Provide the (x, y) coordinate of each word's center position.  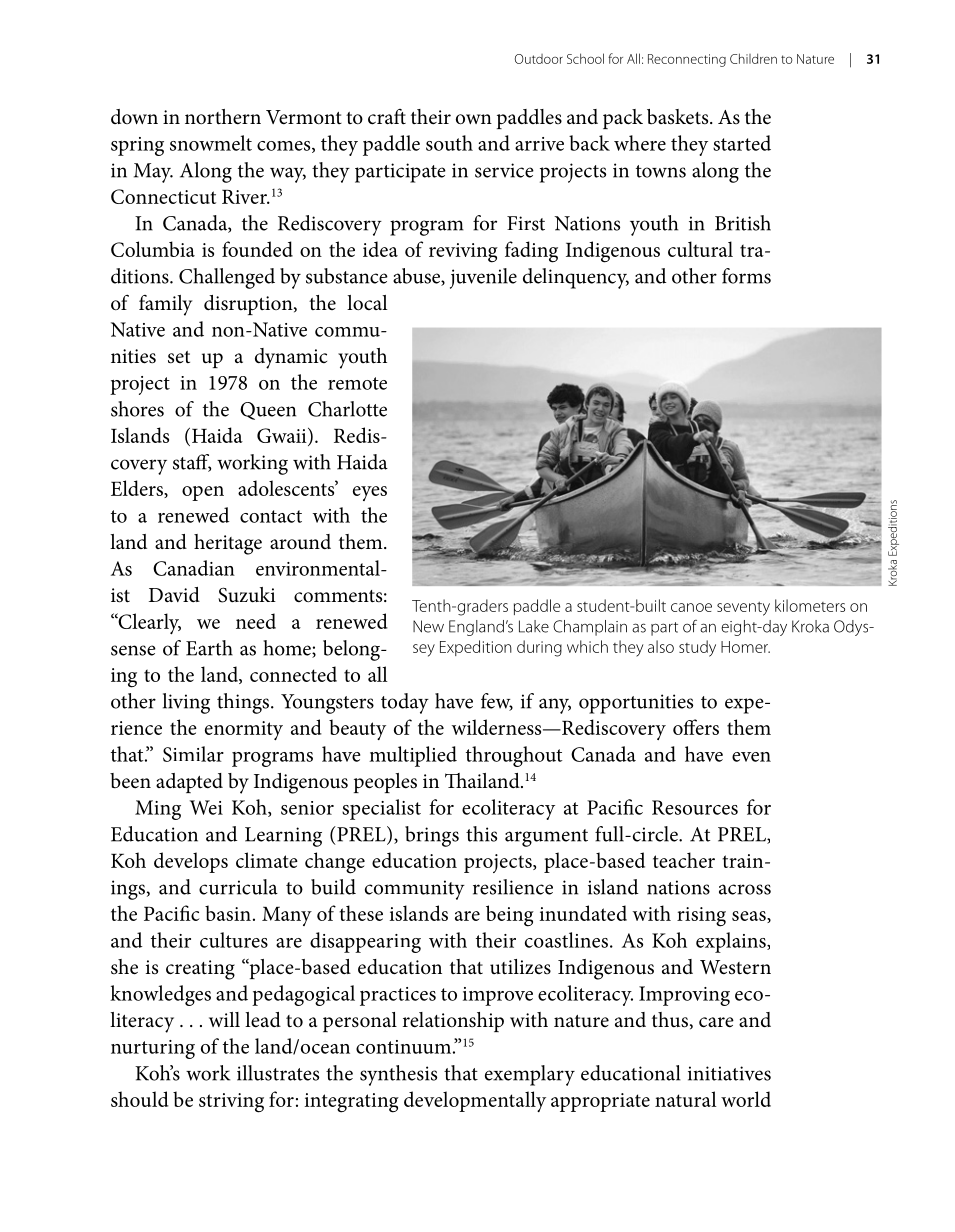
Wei (206, 807)
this (481, 834)
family (165, 305)
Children (753, 58)
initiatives (729, 1073)
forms (746, 276)
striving (231, 1103)
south (449, 143)
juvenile (483, 278)
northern (223, 117)
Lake (534, 626)
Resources (695, 807)
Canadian (194, 568)
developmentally (475, 1101)
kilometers (810, 605)
